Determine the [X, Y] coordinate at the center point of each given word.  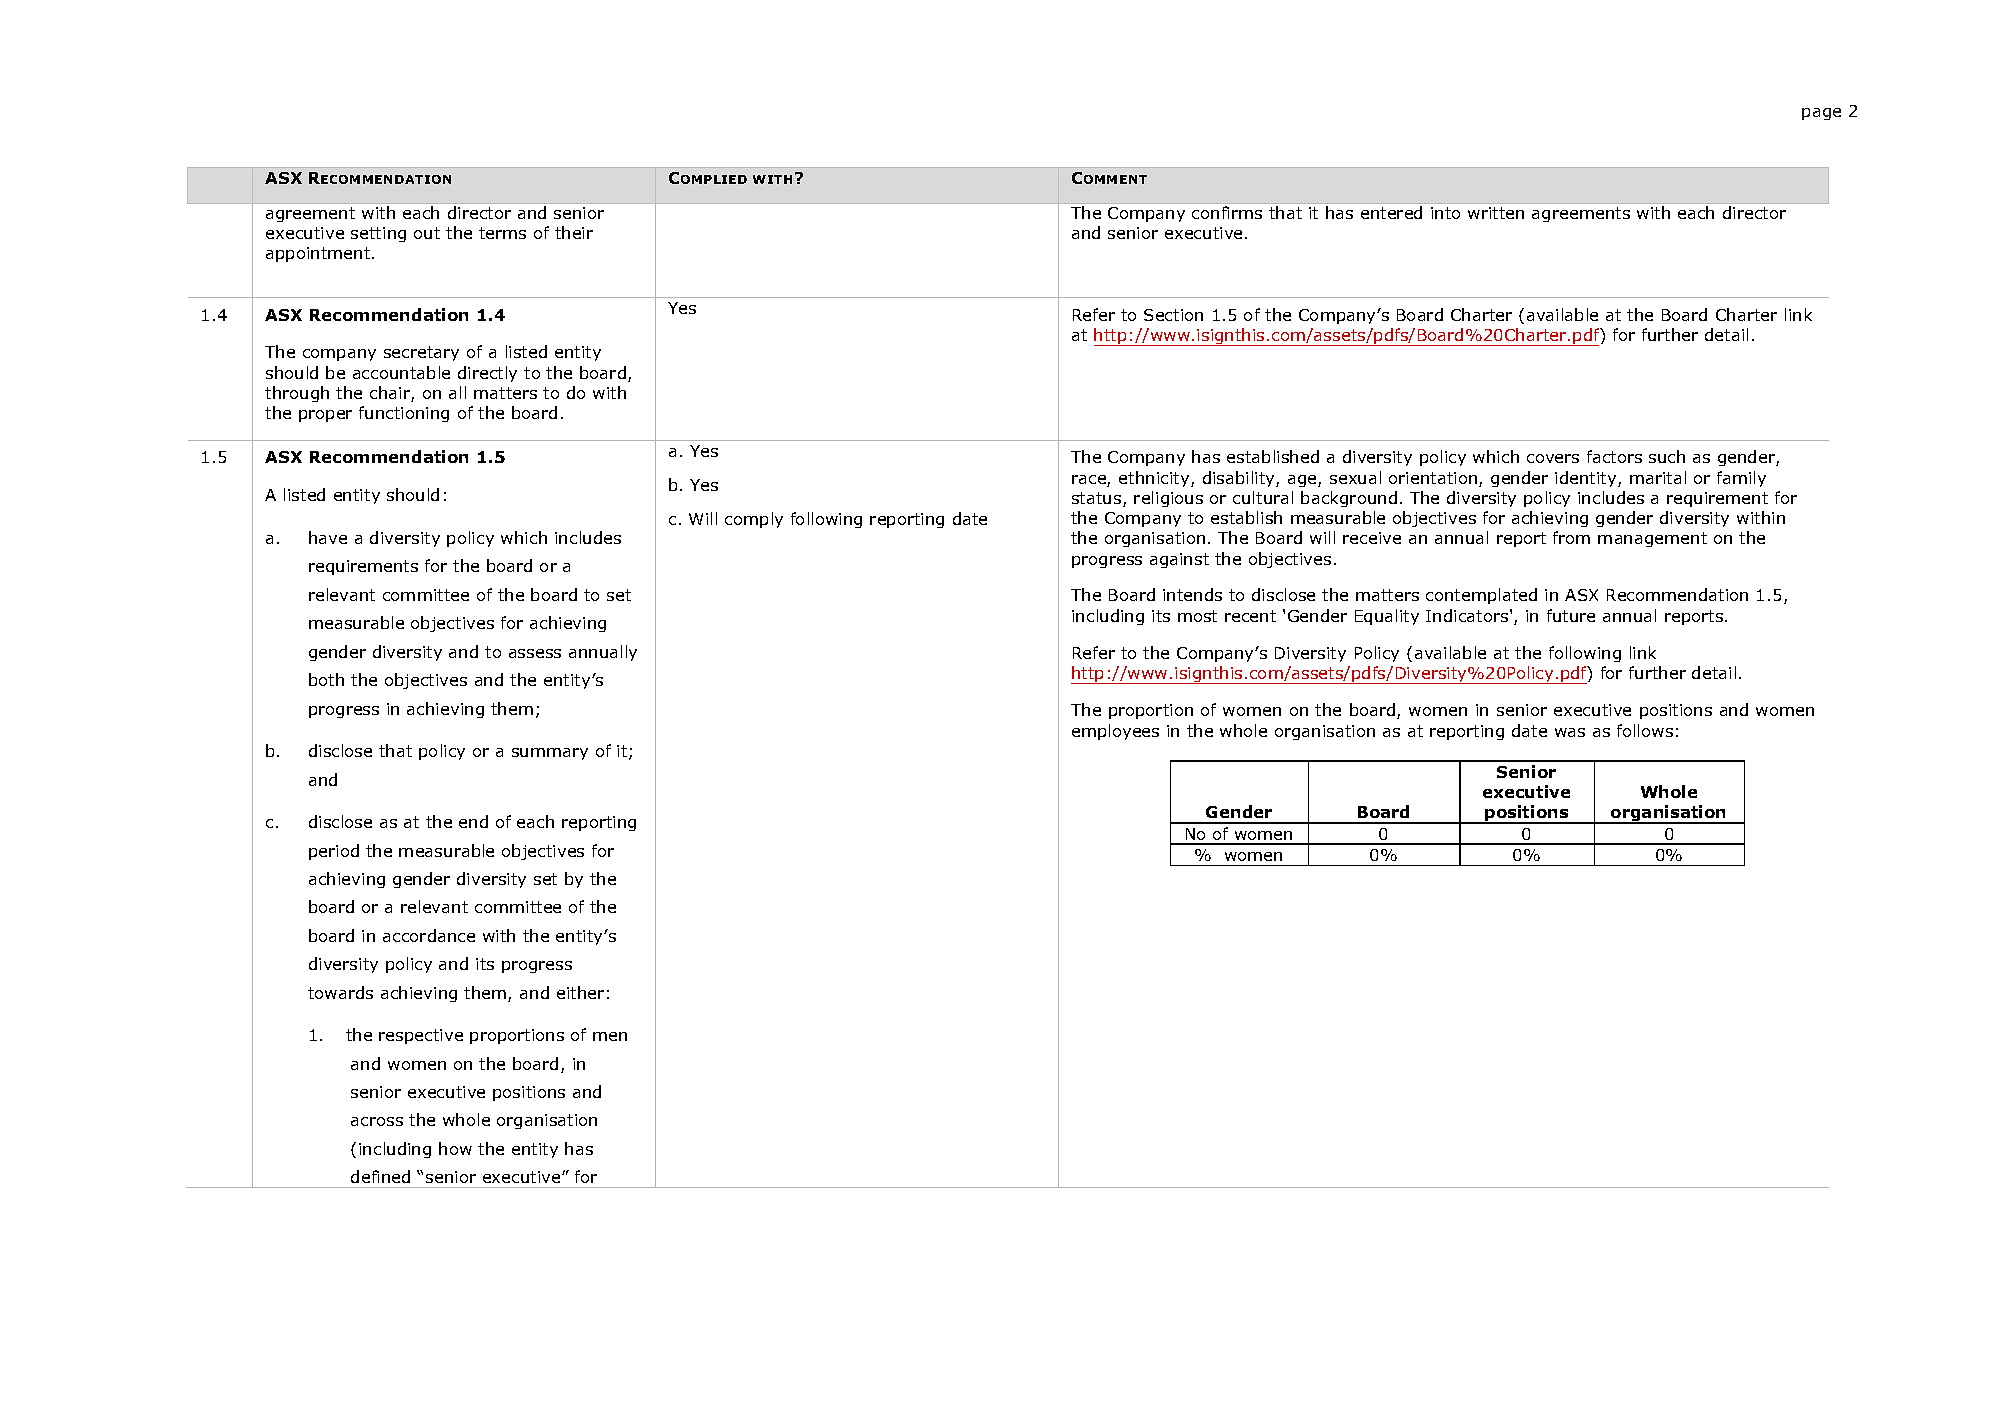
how [455, 1148]
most [1197, 616]
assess [535, 653]
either [580, 992]
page [1821, 114]
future [1571, 615]
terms [502, 233]
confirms [1227, 212]
